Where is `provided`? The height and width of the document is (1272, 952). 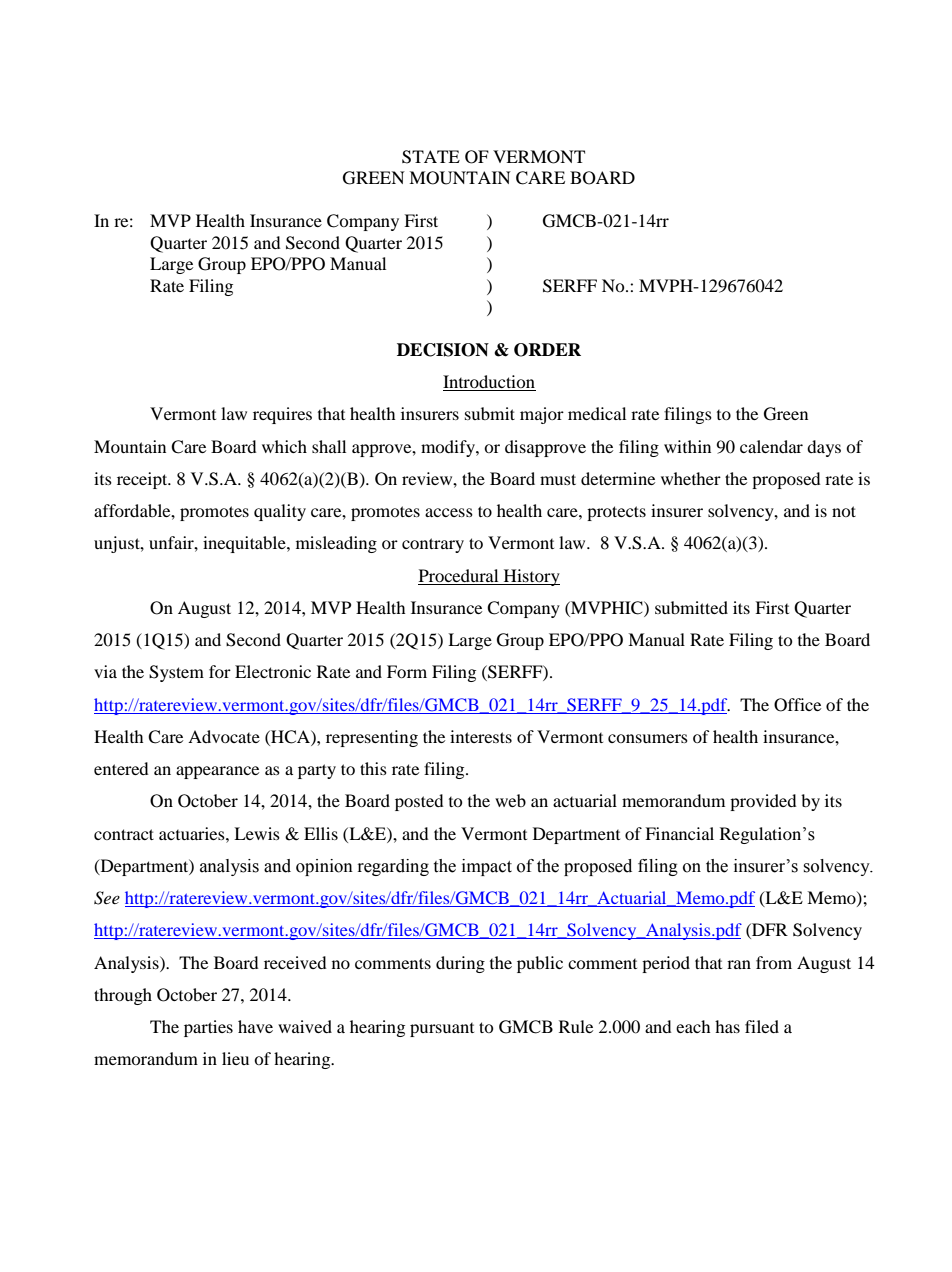
provided is located at coordinates (763, 802).
